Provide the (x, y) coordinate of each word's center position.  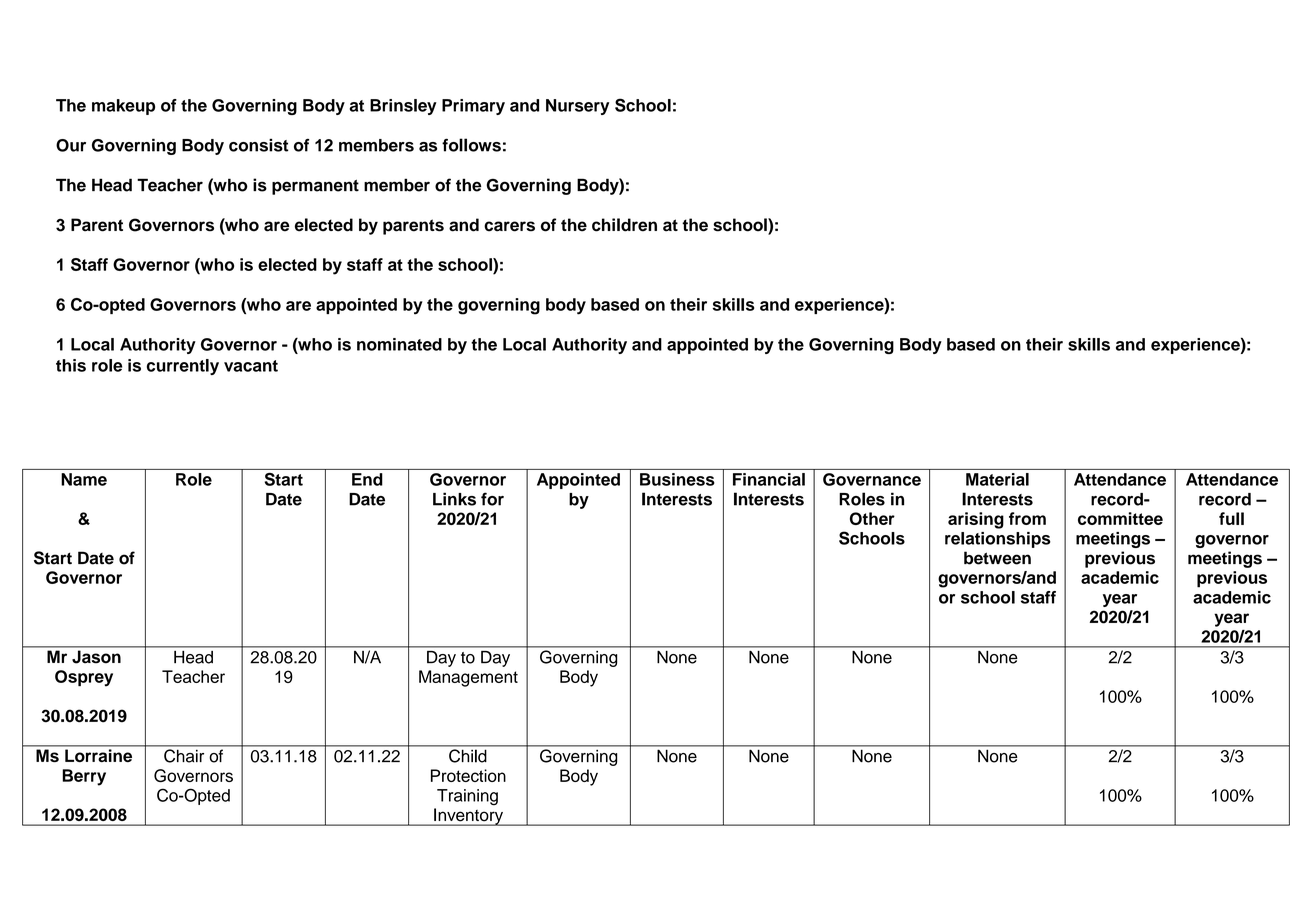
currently (183, 367)
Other (872, 518)
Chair (184, 756)
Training (467, 797)
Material (997, 479)
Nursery (577, 107)
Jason (96, 657)
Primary (473, 107)
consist (259, 145)
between (997, 558)
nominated (399, 344)
